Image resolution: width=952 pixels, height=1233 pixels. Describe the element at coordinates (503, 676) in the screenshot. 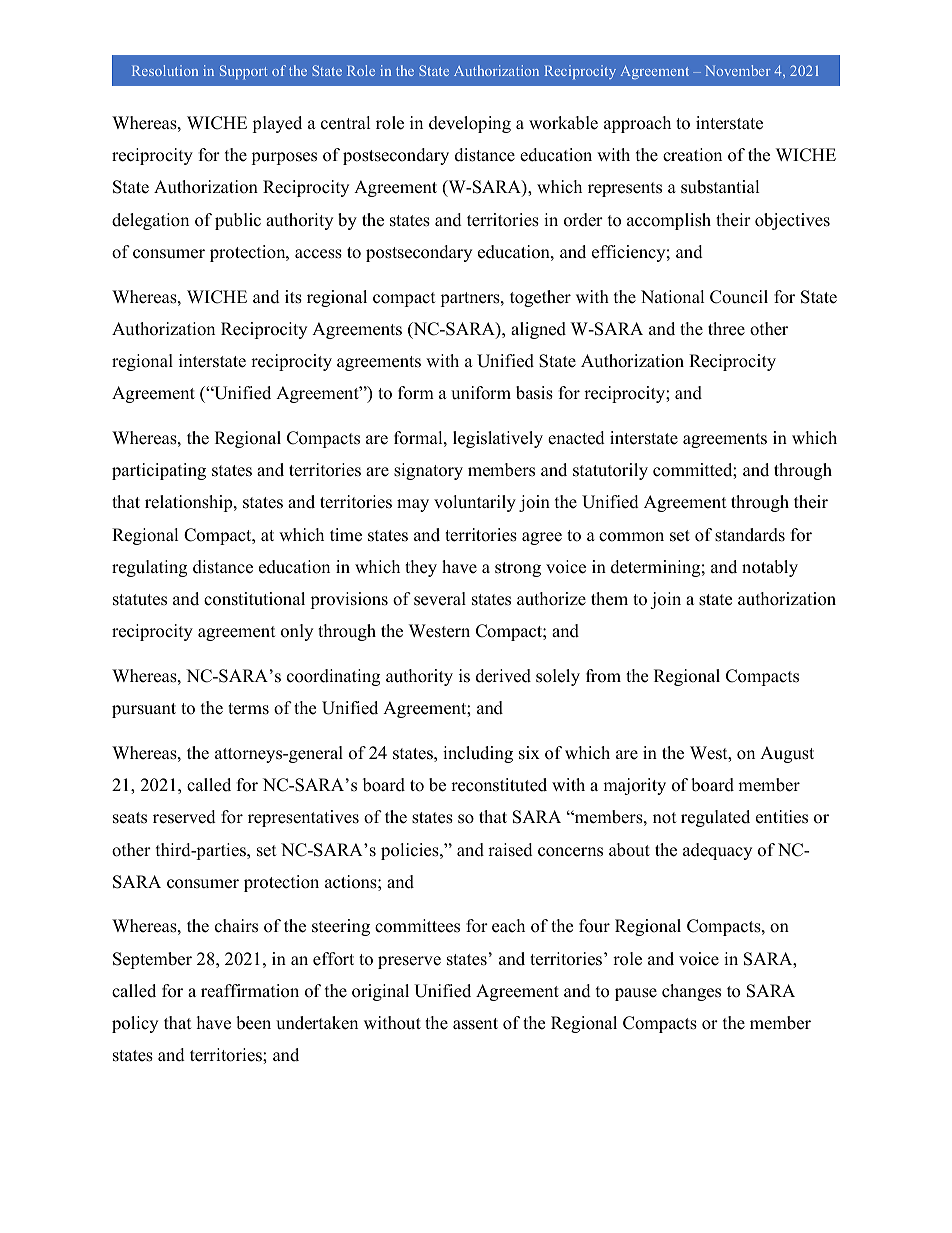

I see `derived` at that location.
